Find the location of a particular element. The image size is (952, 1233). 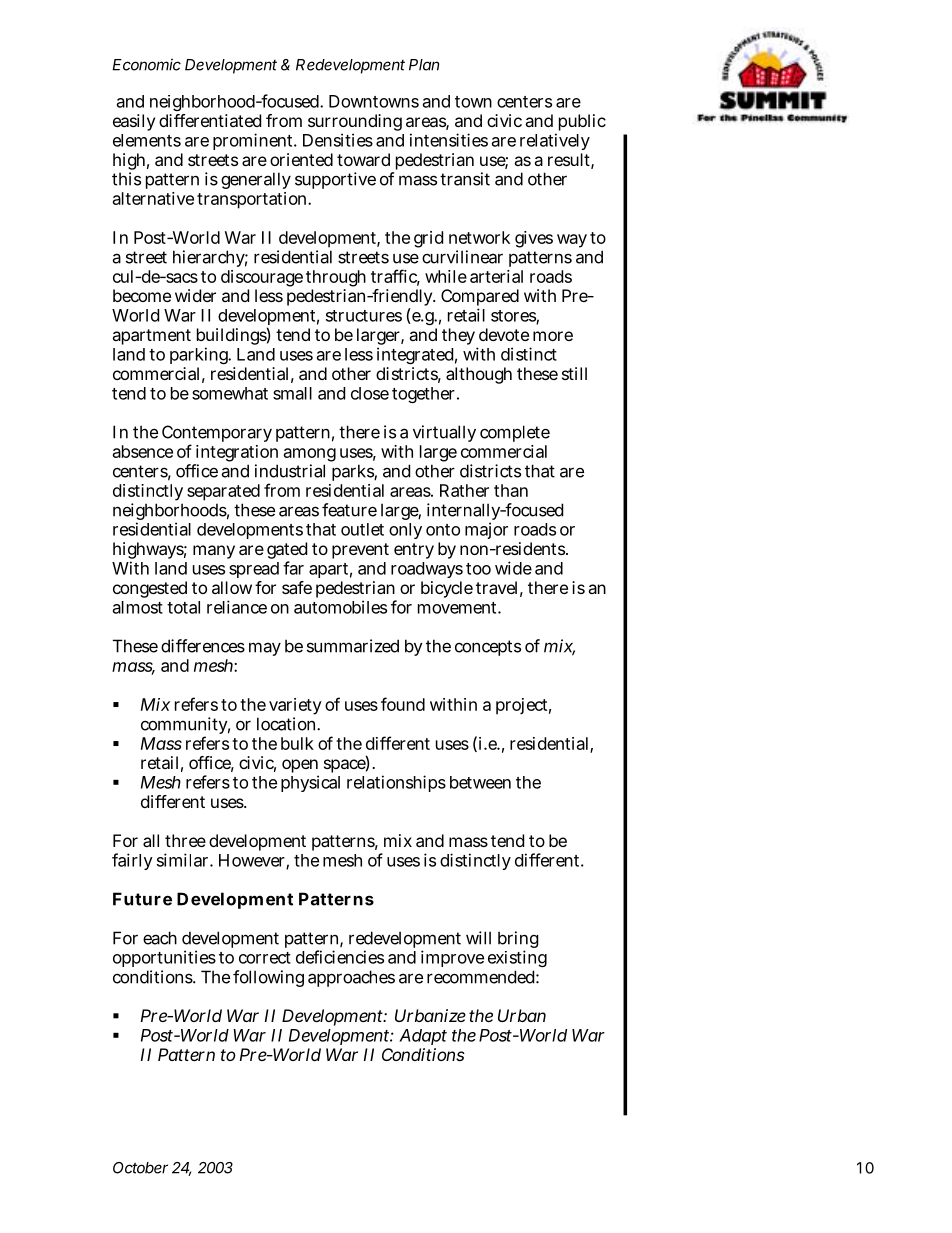

parking is located at coordinates (200, 355).
